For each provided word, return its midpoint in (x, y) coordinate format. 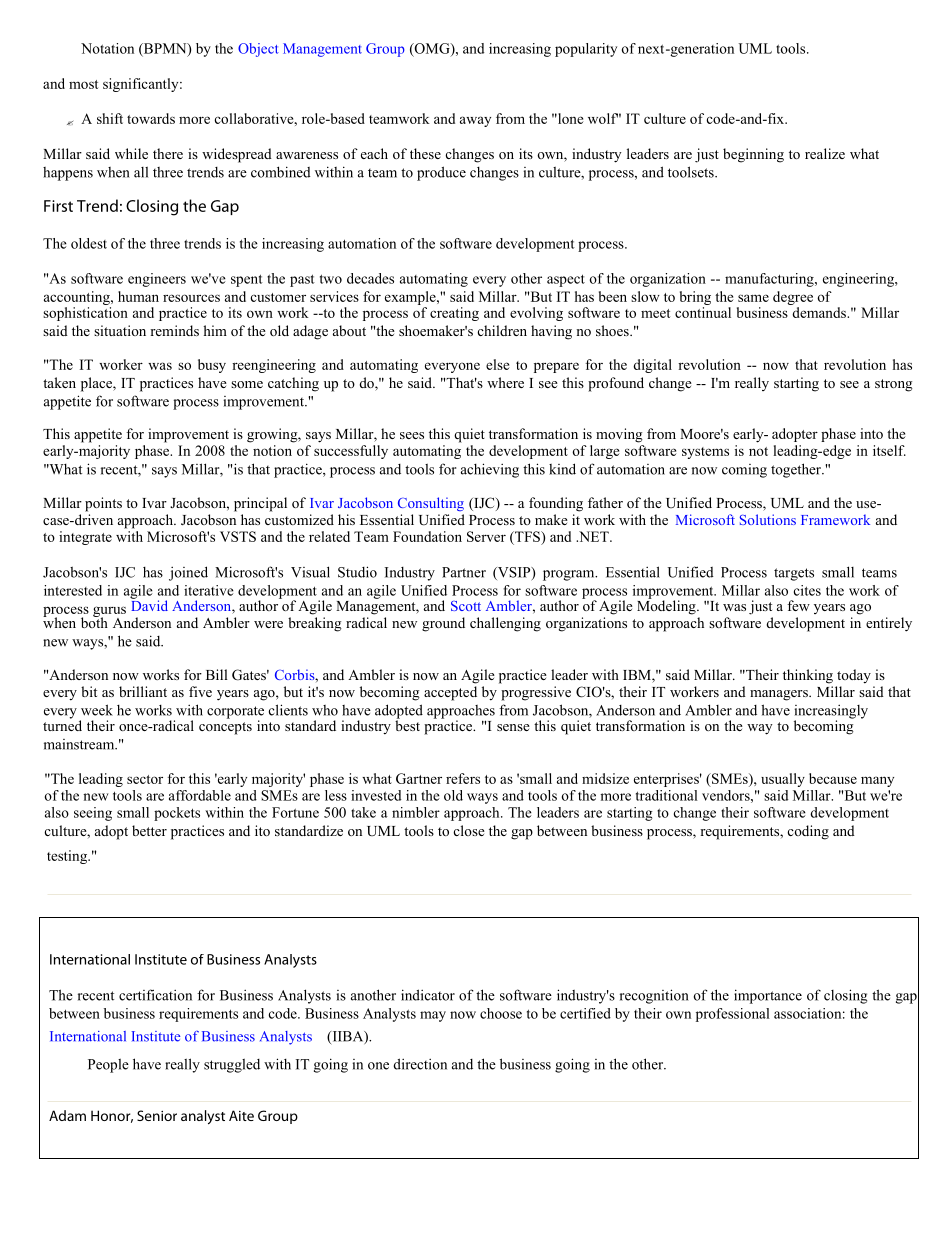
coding (808, 832)
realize (825, 153)
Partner (464, 572)
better (149, 830)
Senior (157, 1115)
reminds (174, 330)
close (469, 830)
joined (188, 573)
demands (820, 312)
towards (151, 118)
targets (794, 574)
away (475, 121)
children (502, 330)
